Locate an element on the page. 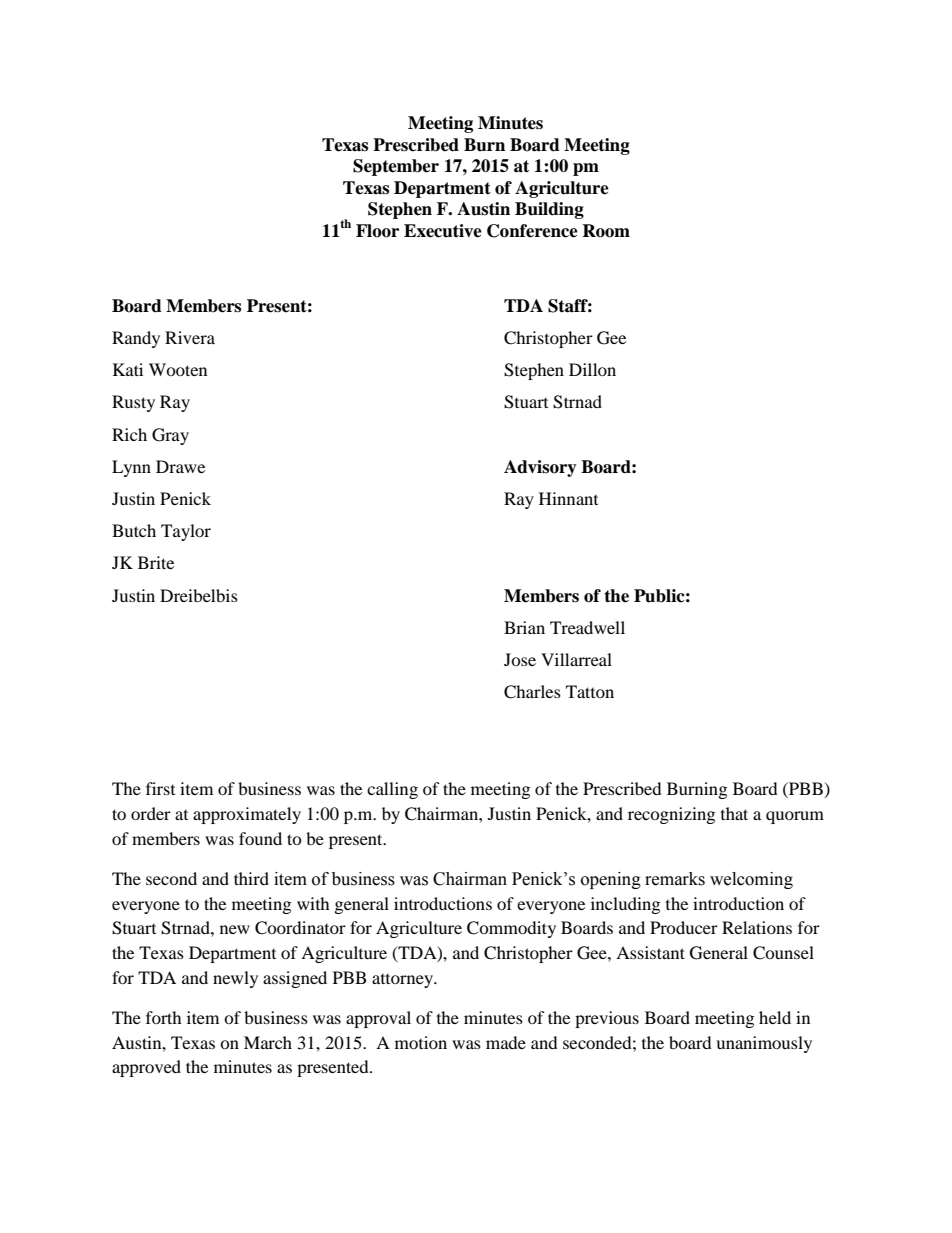 This image has width=952, height=1233. Advisory is located at coordinates (540, 468).
